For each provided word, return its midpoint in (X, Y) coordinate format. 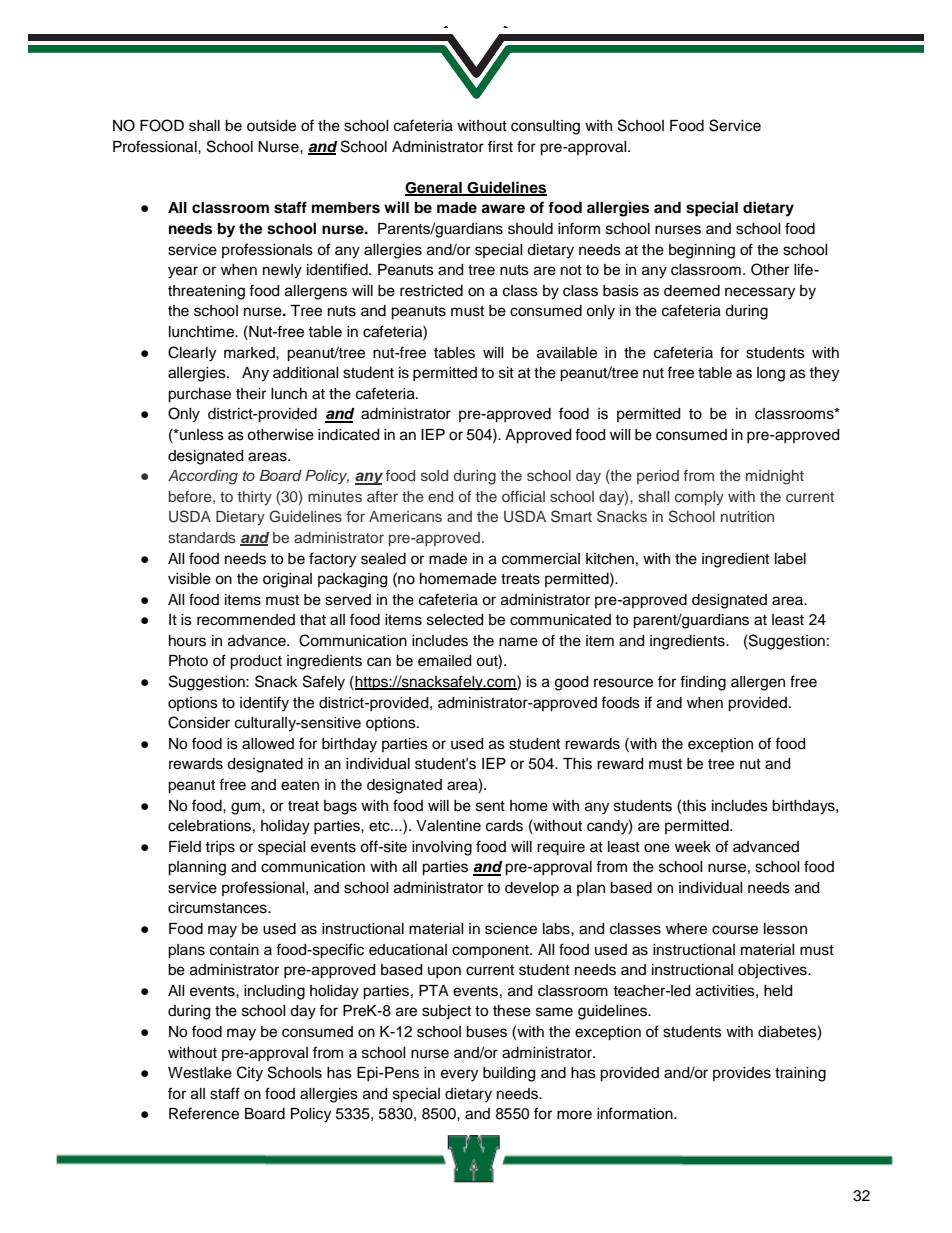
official (523, 496)
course (735, 930)
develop (532, 889)
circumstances (218, 908)
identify (264, 704)
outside (271, 126)
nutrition (747, 516)
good (571, 683)
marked (250, 353)
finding (703, 683)
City (250, 1074)
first (500, 146)
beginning (702, 251)
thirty (255, 498)
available (567, 353)
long (771, 374)
